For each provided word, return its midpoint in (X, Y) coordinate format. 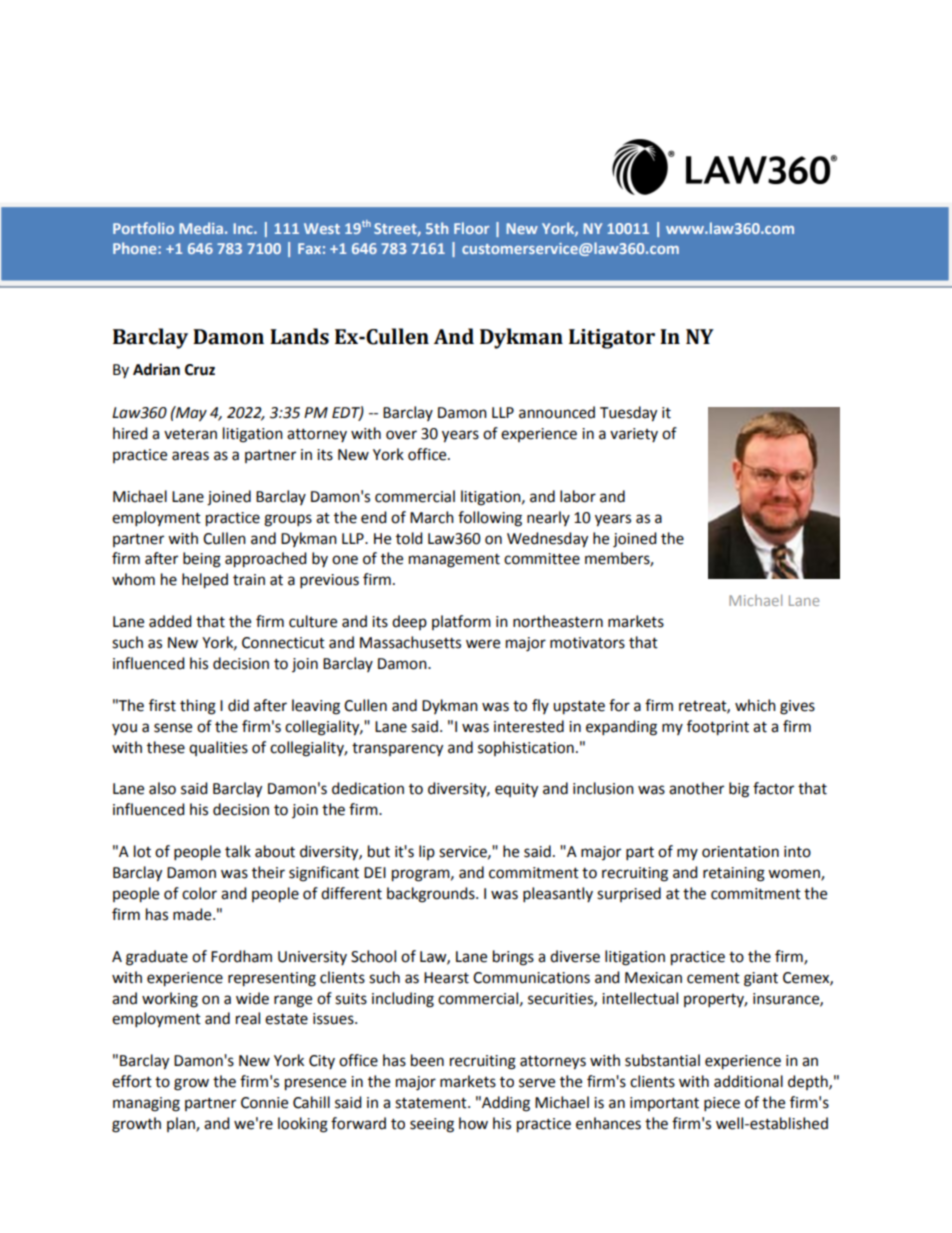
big (739, 790)
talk (238, 851)
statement (432, 1103)
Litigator (612, 339)
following (490, 519)
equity (516, 790)
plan (182, 1124)
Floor (471, 228)
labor (578, 496)
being (202, 560)
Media (201, 228)
